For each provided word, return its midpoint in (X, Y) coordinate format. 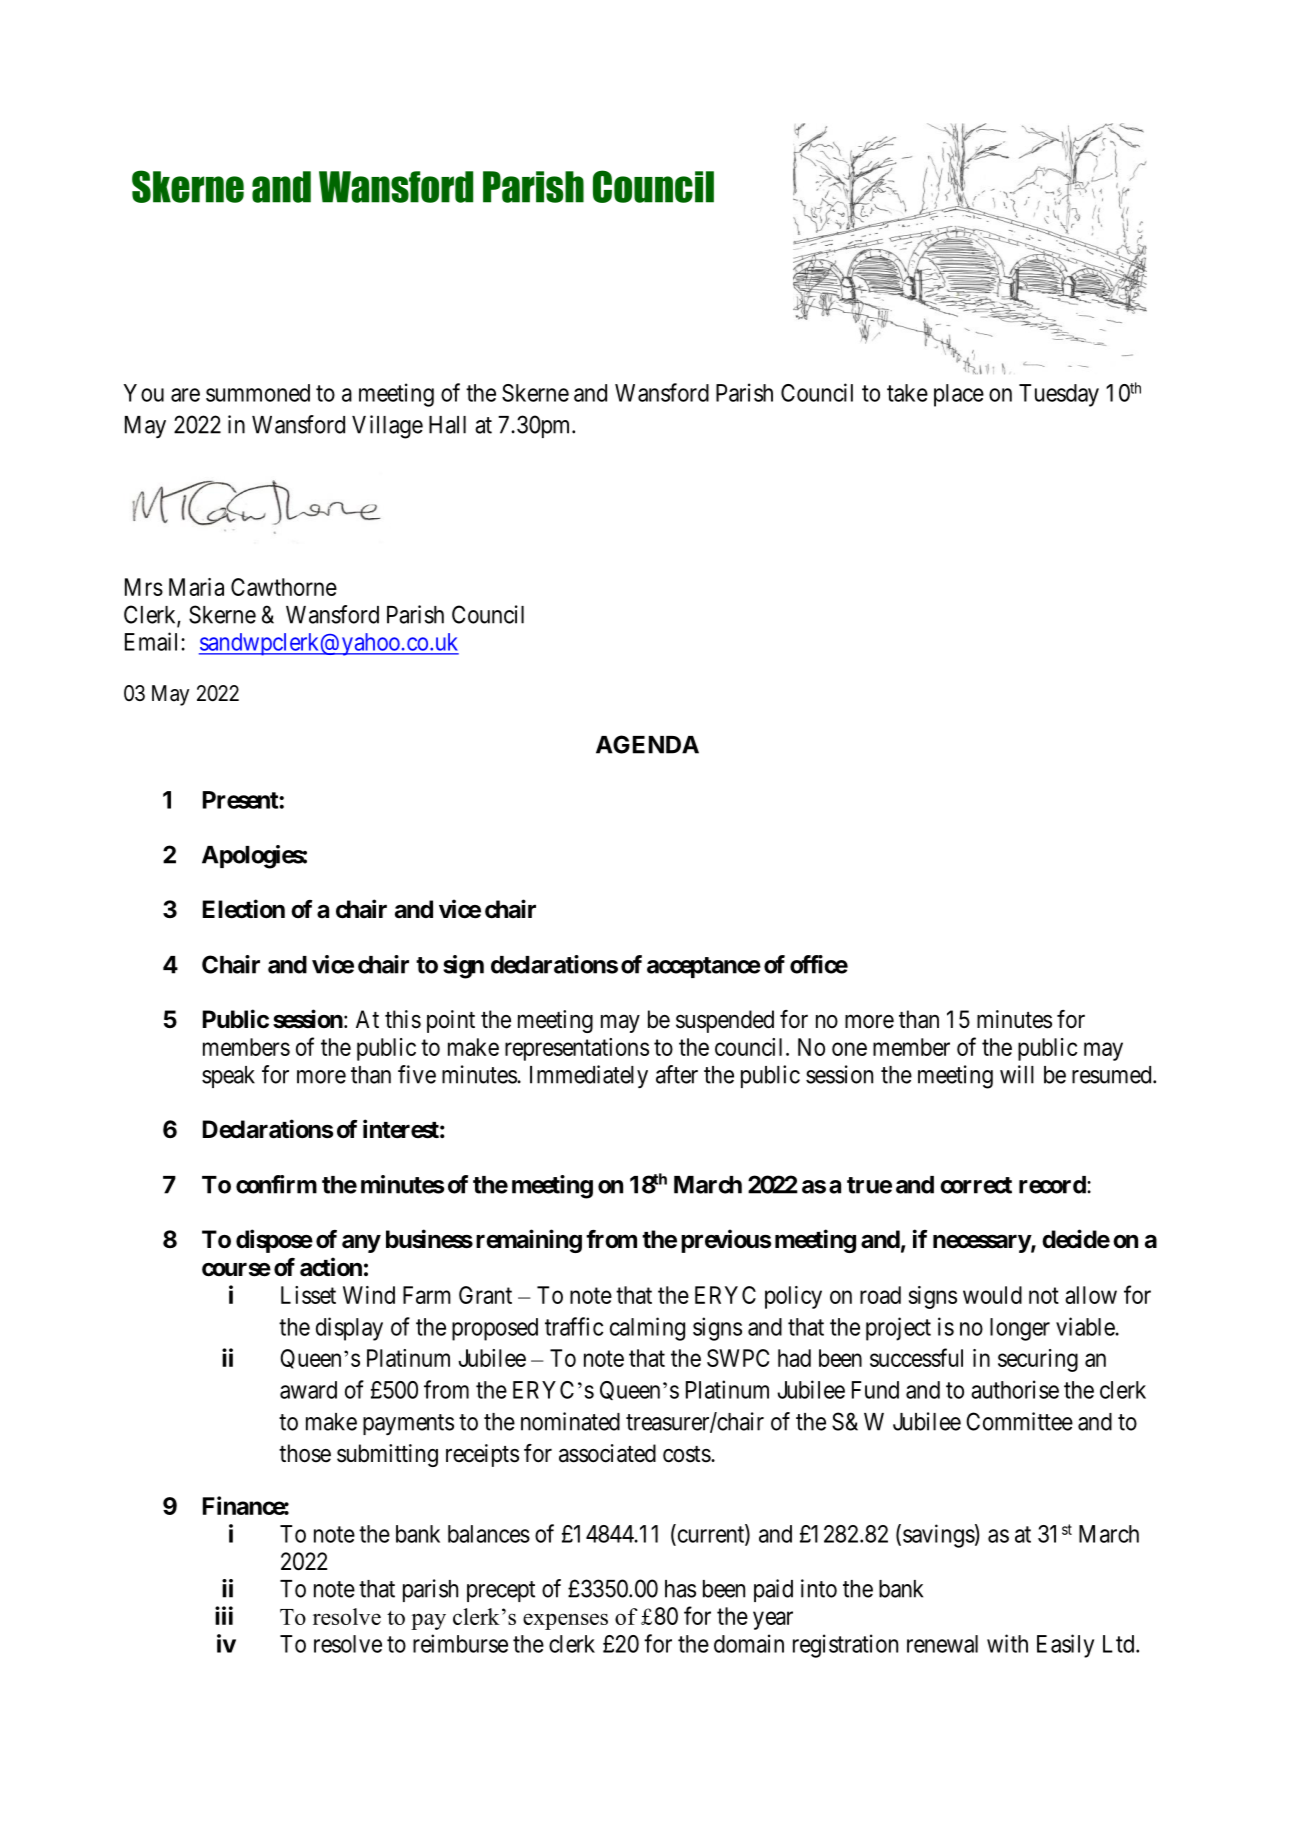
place (959, 395)
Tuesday (1059, 395)
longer (1020, 1329)
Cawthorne (284, 587)
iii (224, 1615)
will (1017, 1074)
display (349, 1329)
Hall (447, 425)
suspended (725, 1021)
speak (228, 1077)
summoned (258, 393)
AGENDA (647, 744)
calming (647, 1329)
